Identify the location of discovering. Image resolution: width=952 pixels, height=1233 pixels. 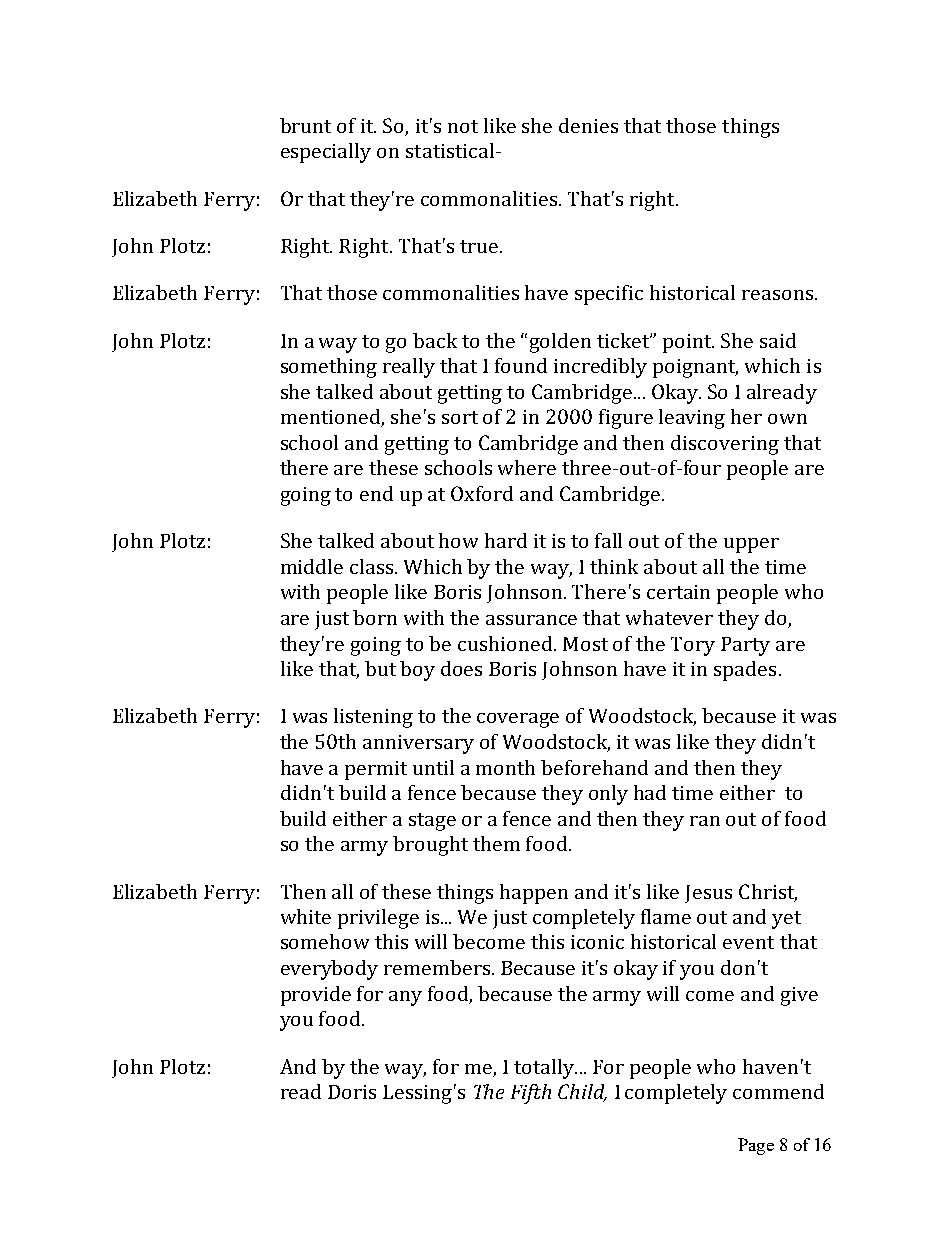
(725, 445).
